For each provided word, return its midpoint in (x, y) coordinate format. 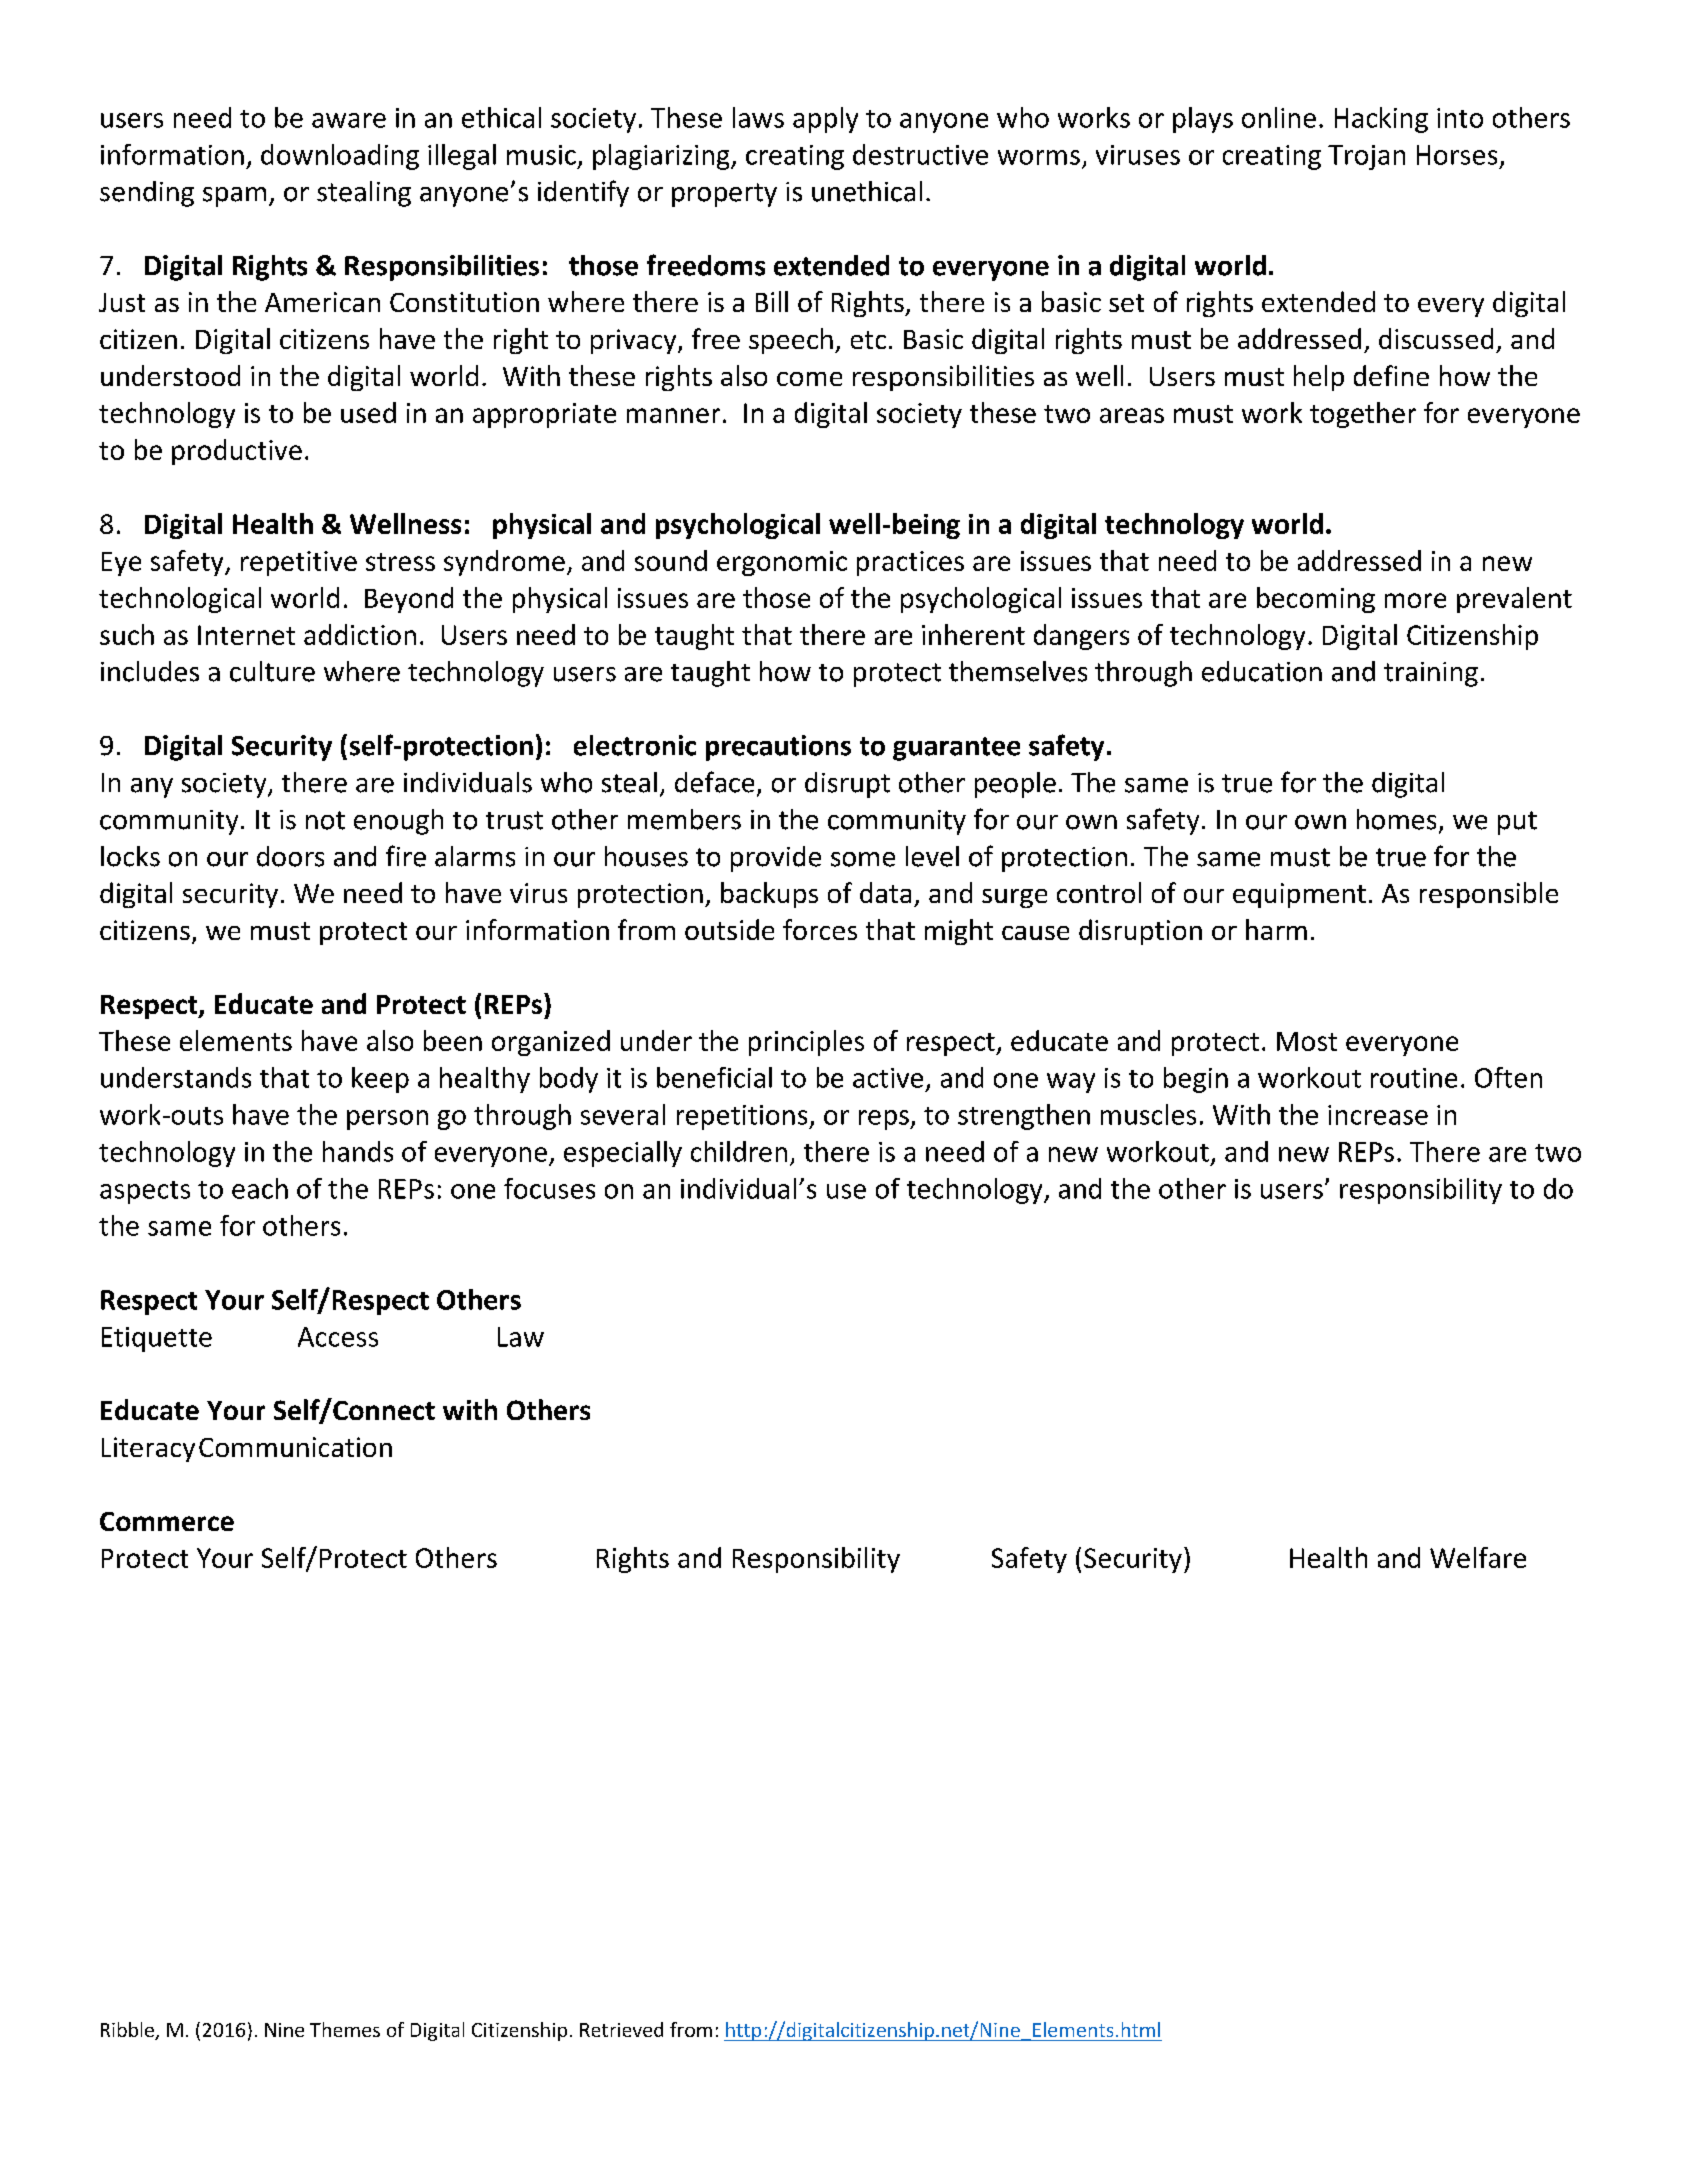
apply (825, 120)
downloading (340, 157)
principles (806, 1043)
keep (380, 1080)
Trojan (1366, 157)
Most (1307, 1041)
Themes (345, 2029)
